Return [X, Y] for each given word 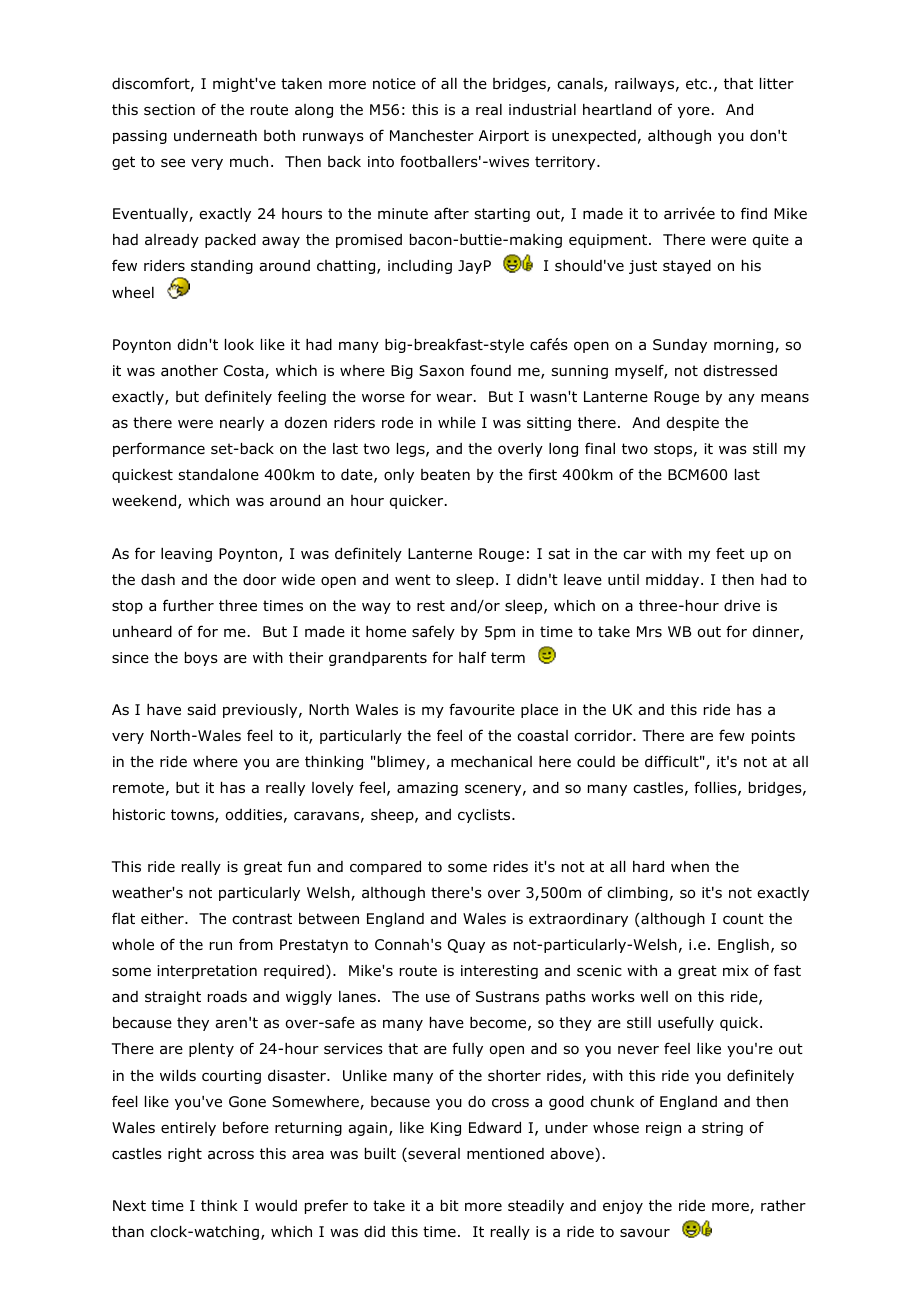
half [472, 657]
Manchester [432, 136]
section [169, 110]
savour [645, 1233]
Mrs [649, 631]
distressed [740, 370]
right [185, 1155]
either [163, 918]
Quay [466, 946]
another [189, 370]
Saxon [441, 371]
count [743, 919]
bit [450, 1206]
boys [201, 659]
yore [694, 112]
